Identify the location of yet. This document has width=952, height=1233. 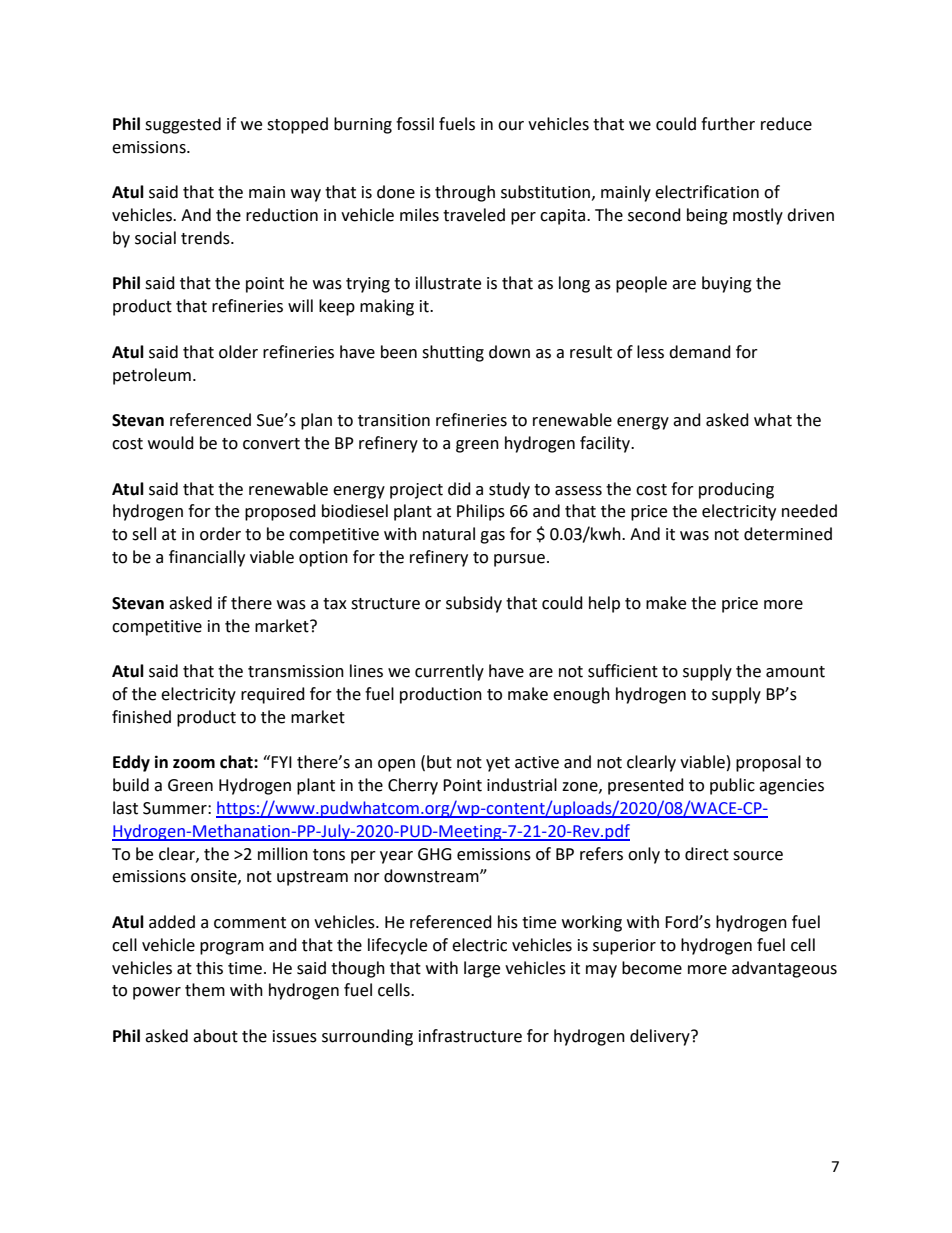
(498, 764).
